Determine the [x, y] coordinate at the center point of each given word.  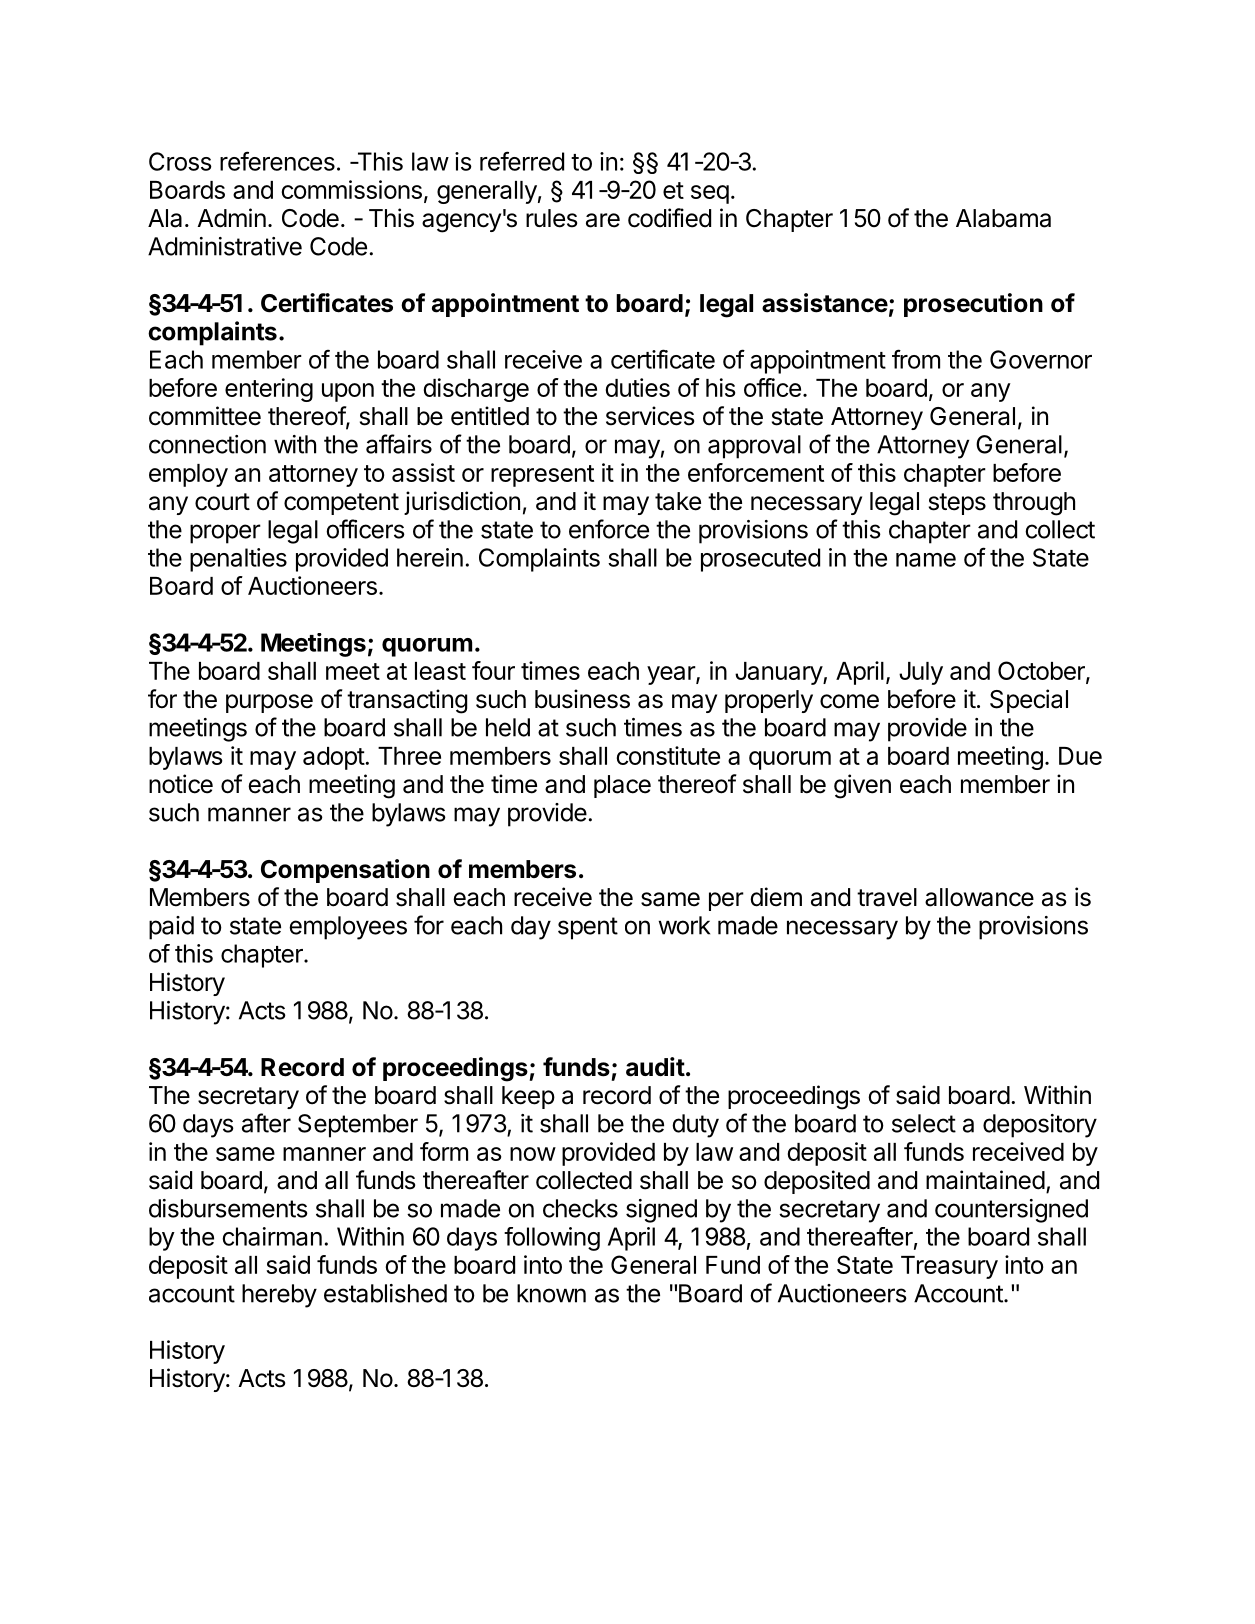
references [277, 161]
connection [207, 444]
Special [1029, 701]
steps [957, 504]
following [552, 1239]
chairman [272, 1236]
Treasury [949, 1267]
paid [171, 928]
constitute [668, 755]
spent [588, 928]
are [603, 220]
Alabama [1003, 218]
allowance [979, 897]
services [650, 416]
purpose [269, 703]
